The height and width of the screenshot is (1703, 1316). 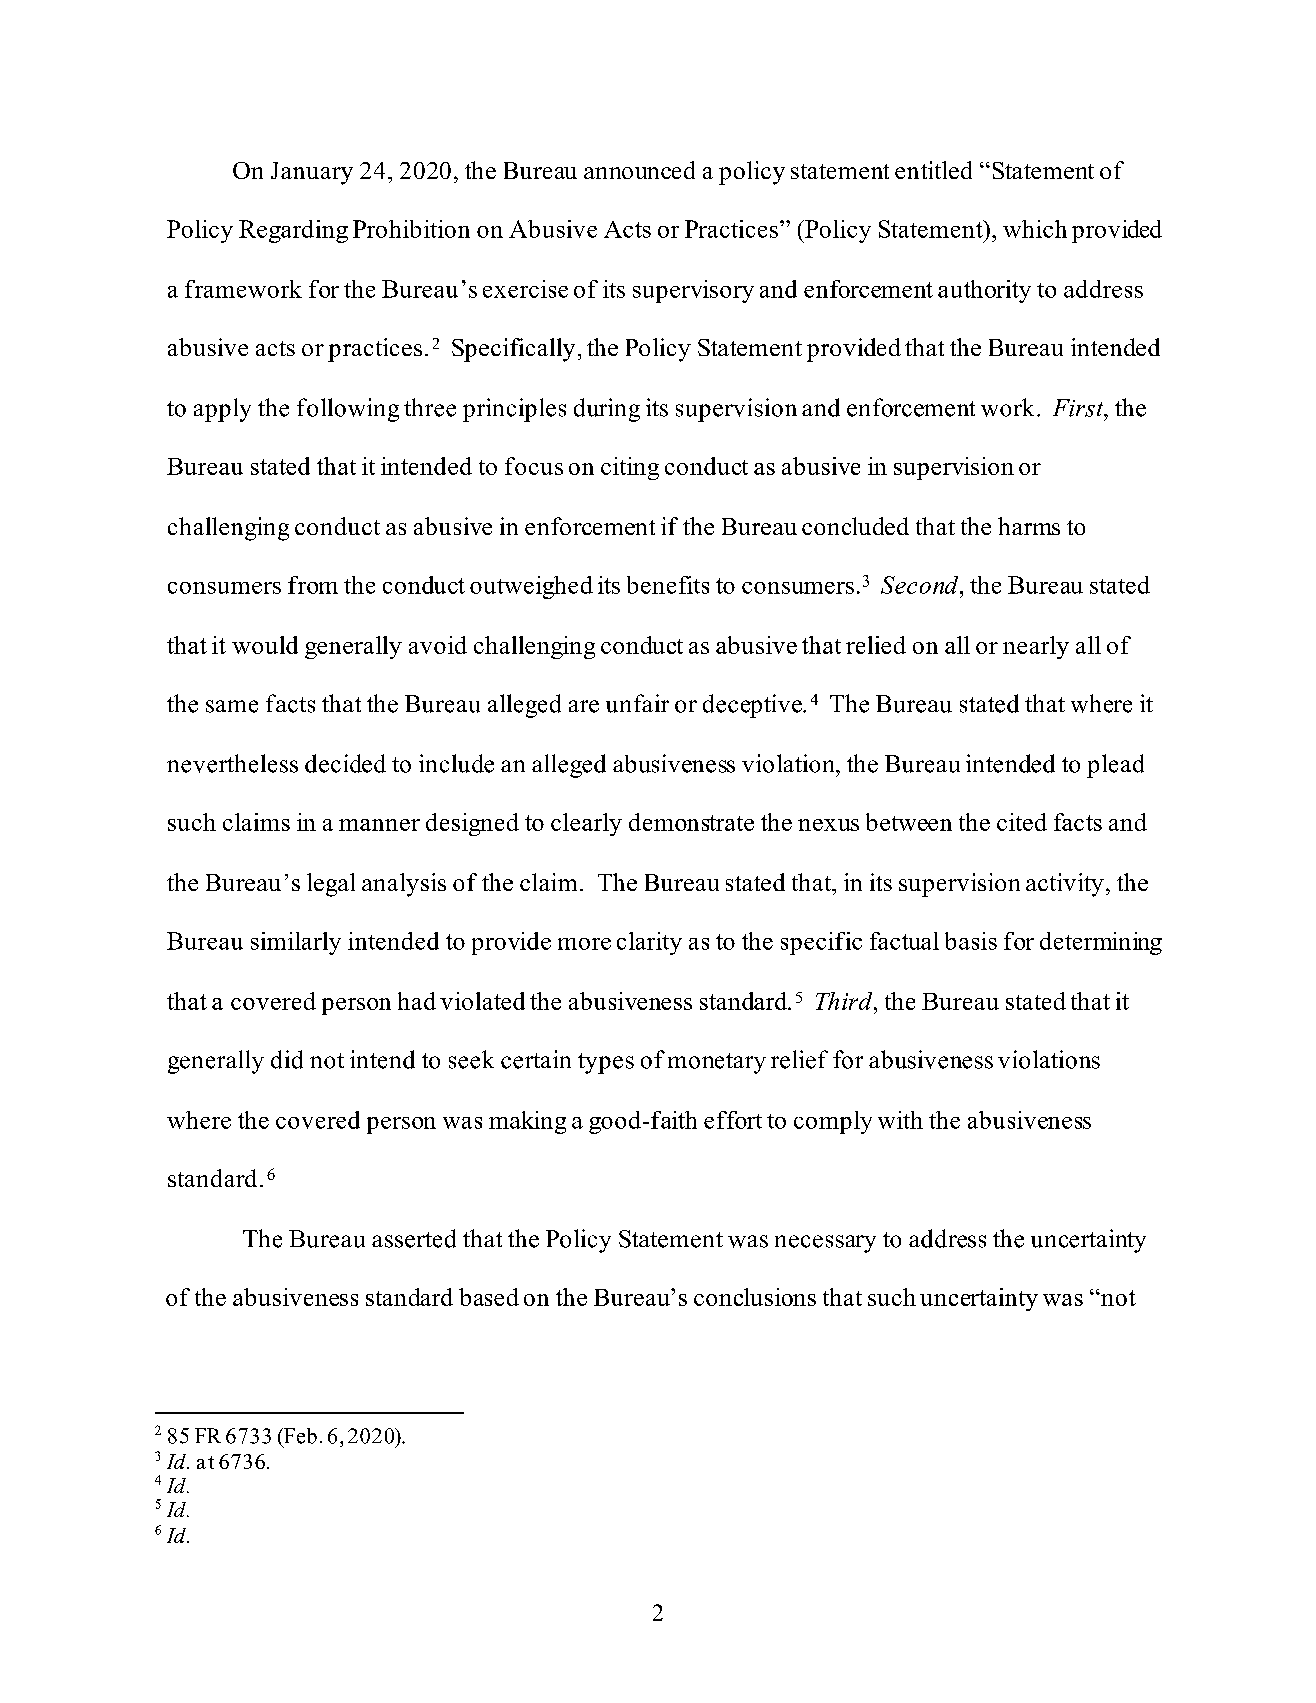 I want to click on harms, so click(x=1029, y=526).
